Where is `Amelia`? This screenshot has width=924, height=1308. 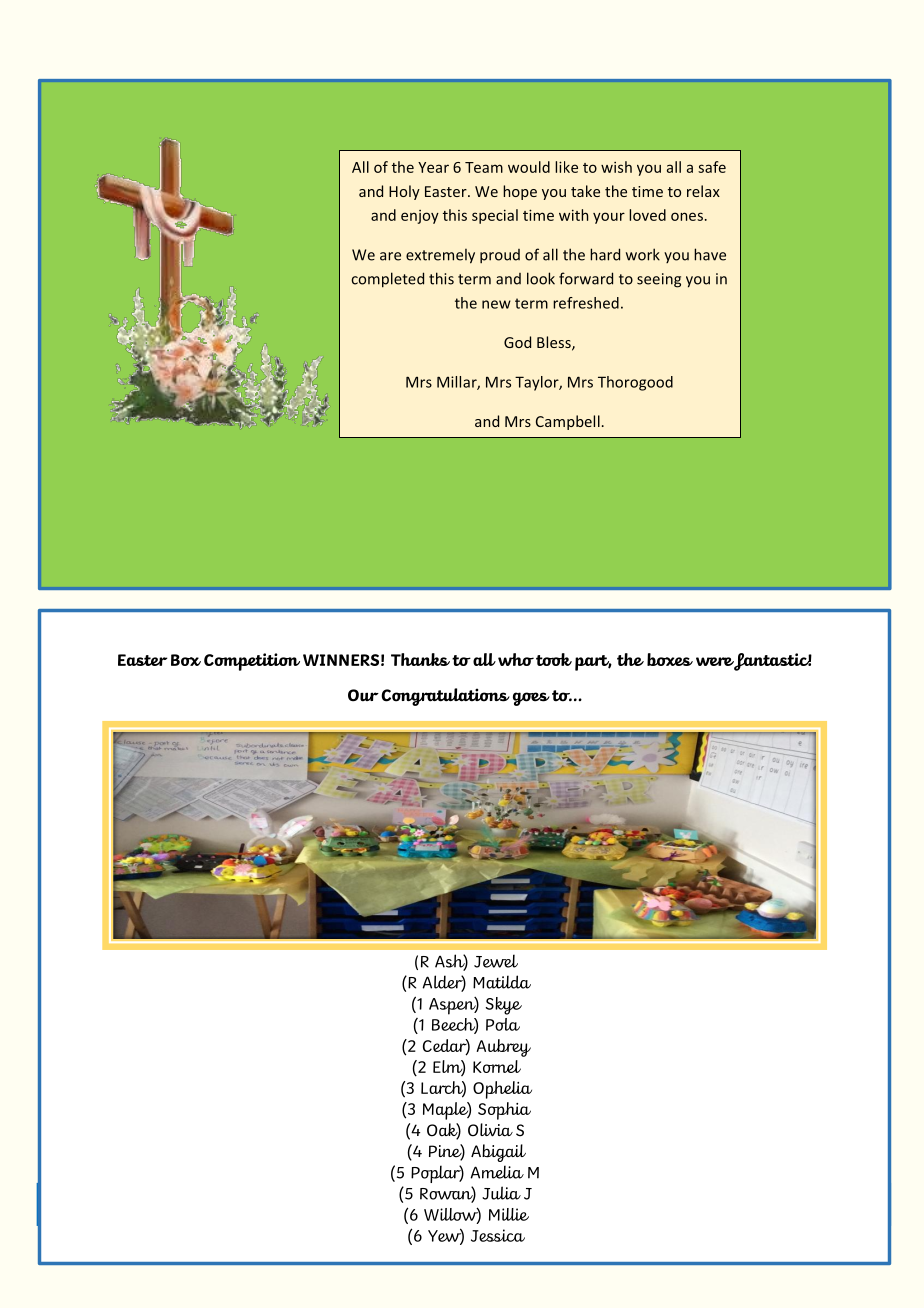
Amelia is located at coordinates (497, 1172).
